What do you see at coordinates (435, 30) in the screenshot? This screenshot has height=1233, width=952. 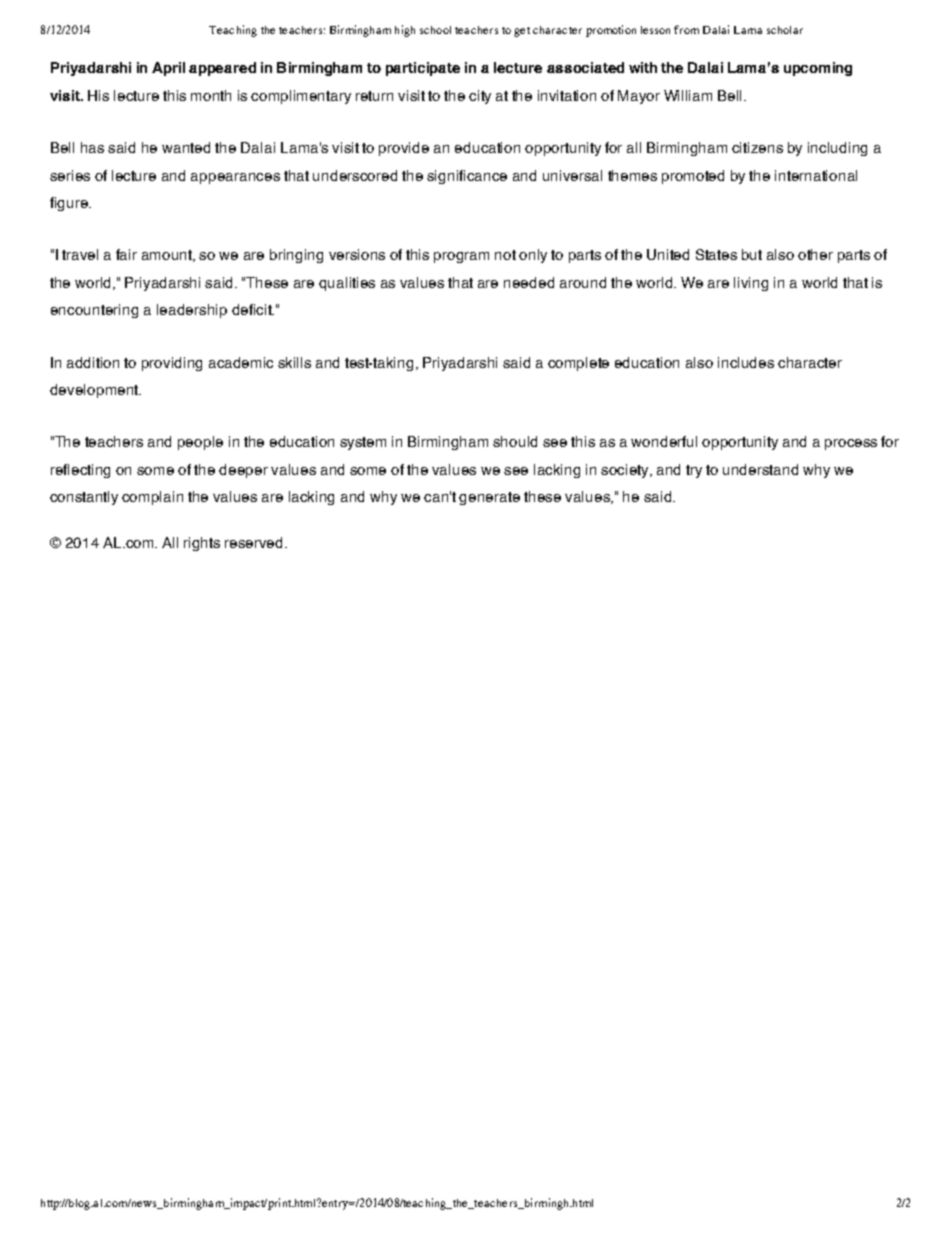 I see `school` at bounding box center [435, 30].
